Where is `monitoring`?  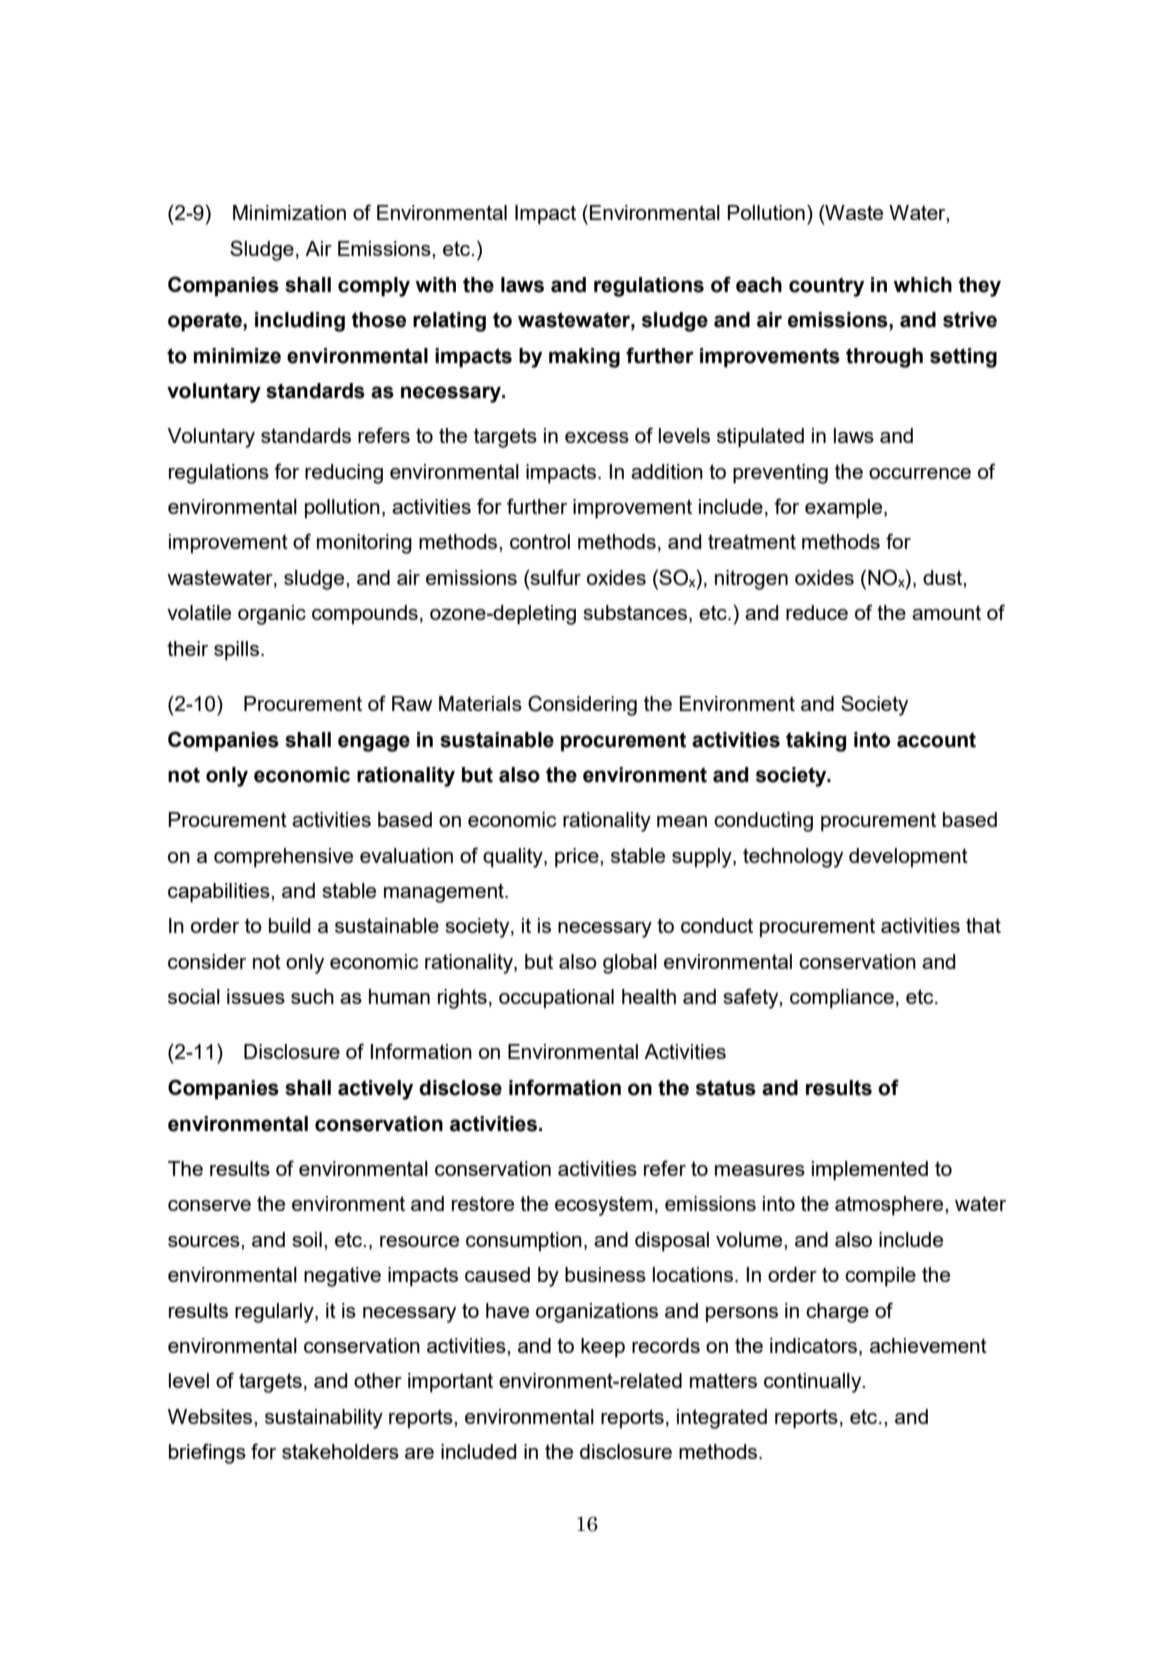
monitoring is located at coordinates (364, 544).
